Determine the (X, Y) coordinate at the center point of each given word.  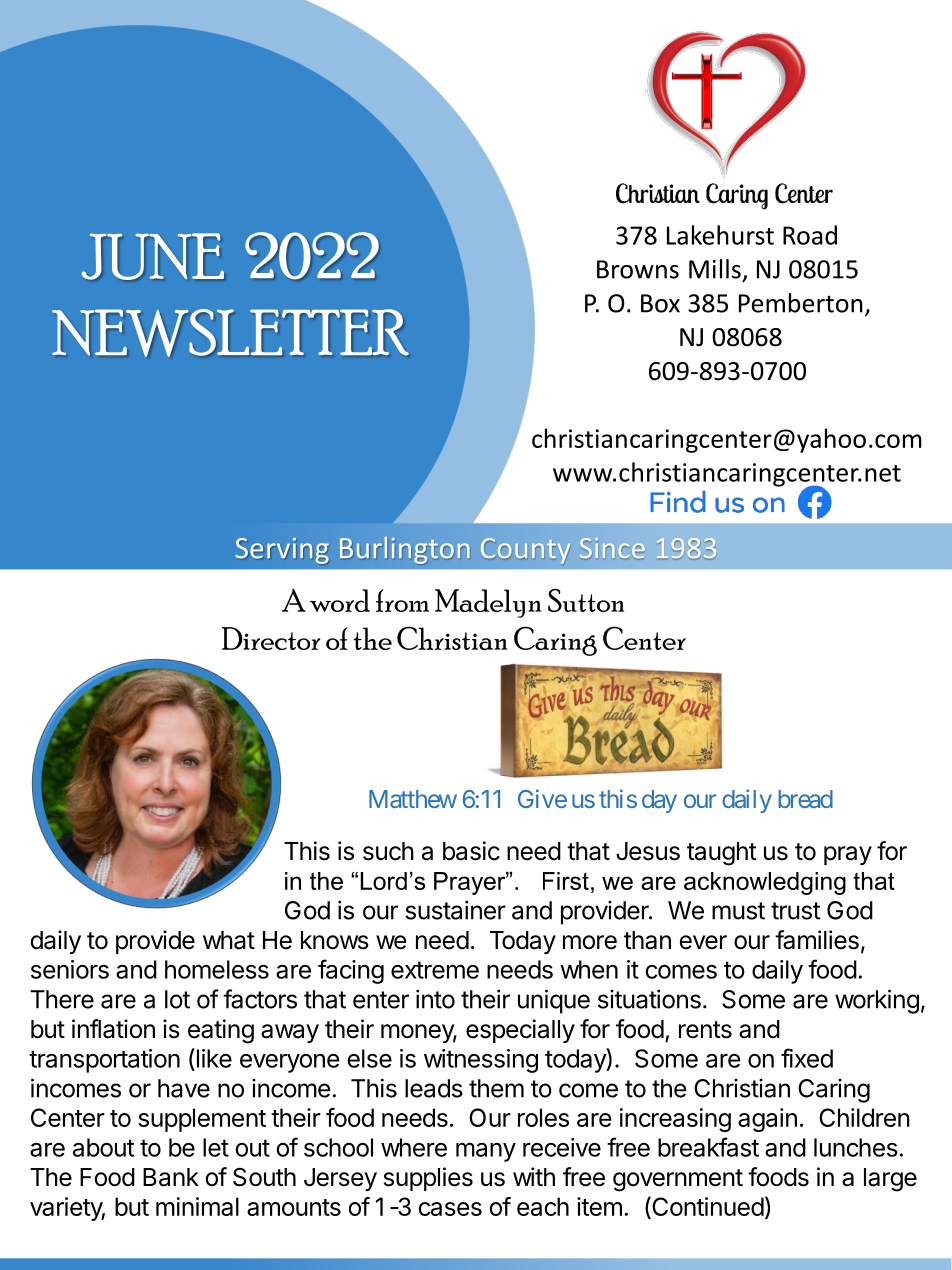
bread (806, 799)
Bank (171, 1177)
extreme (435, 970)
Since (612, 549)
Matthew (413, 799)
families (817, 940)
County (525, 551)
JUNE (153, 256)
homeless (217, 969)
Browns (638, 269)
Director (271, 638)
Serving (282, 551)
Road (810, 235)
